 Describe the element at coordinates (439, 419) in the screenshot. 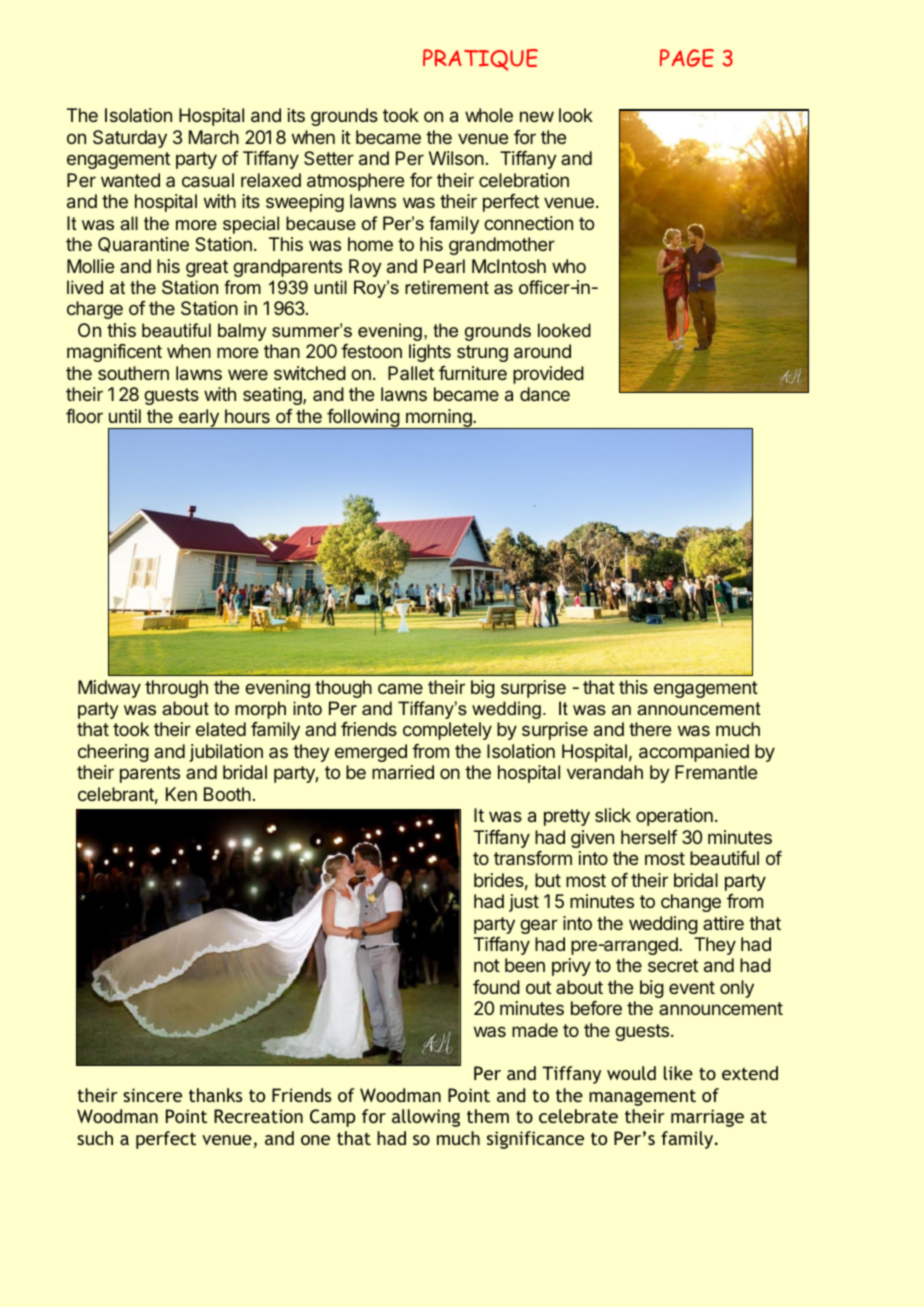

I see `morning` at that location.
